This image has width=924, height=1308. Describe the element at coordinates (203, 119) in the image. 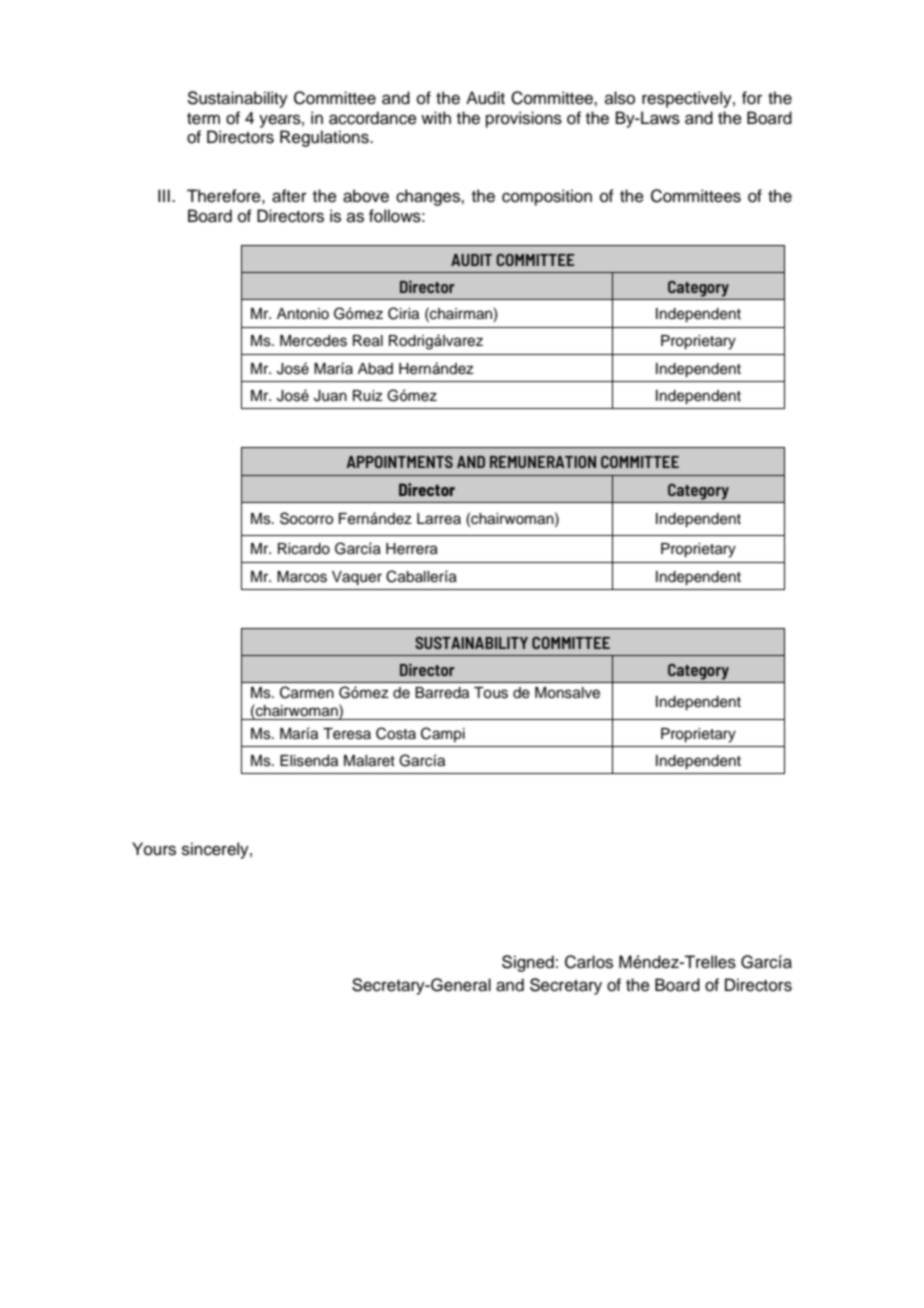

I see `term` at that location.
